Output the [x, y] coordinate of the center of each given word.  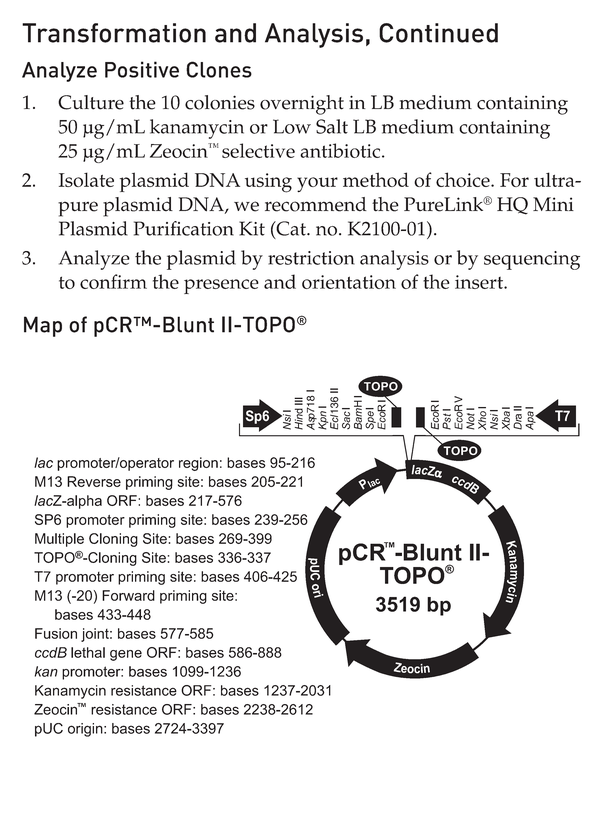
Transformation [114, 33]
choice [464, 179]
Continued [438, 33]
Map [43, 326]
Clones [219, 69]
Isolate [86, 179]
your [317, 184]
